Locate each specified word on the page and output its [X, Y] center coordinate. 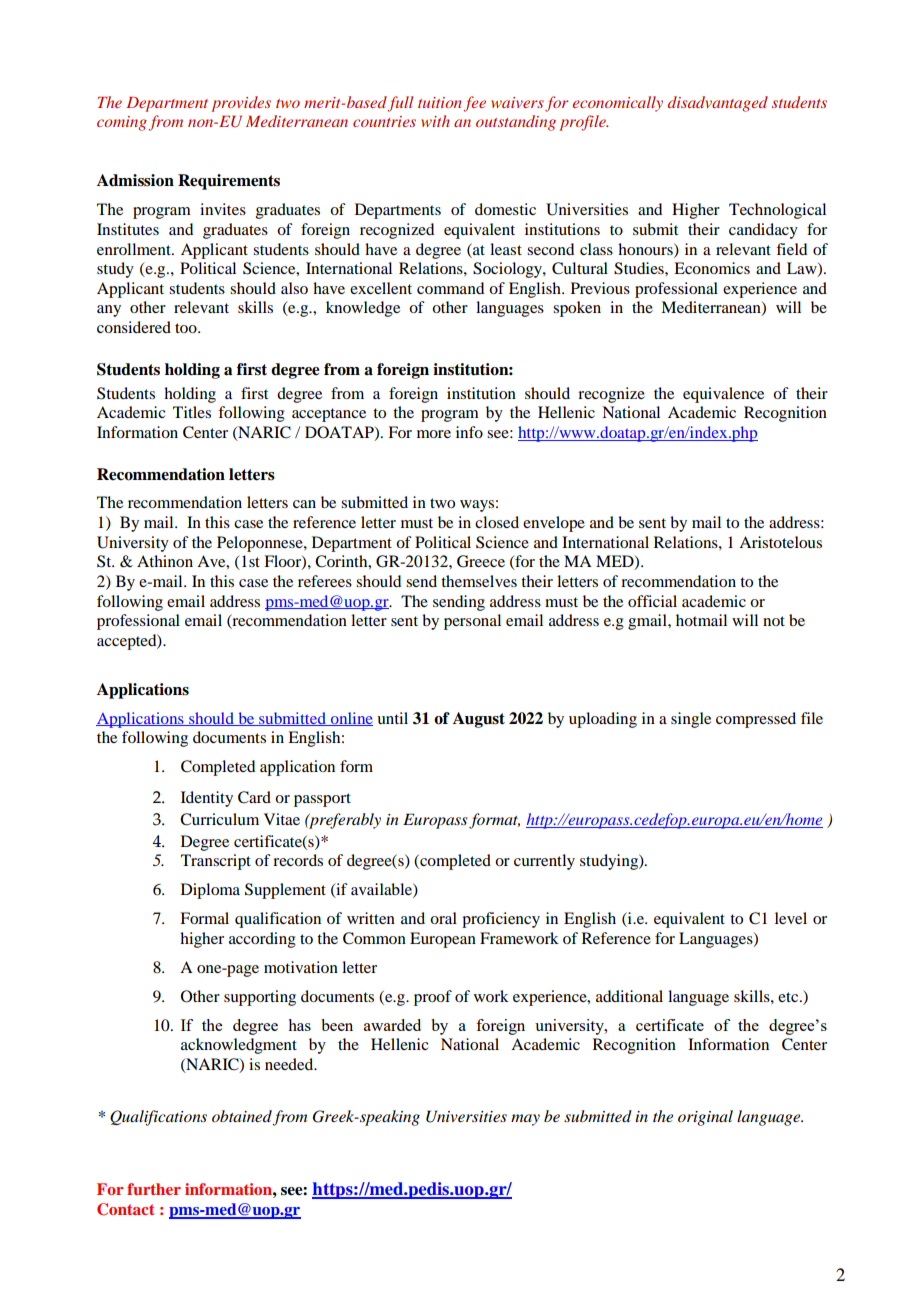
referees [325, 581]
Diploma [210, 891]
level [791, 918]
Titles [192, 412]
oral [443, 918]
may [525, 1120]
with [435, 121]
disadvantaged [718, 104]
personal [472, 622]
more [434, 434]
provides [241, 104]
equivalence [723, 395]
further [154, 1189]
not [774, 621]
